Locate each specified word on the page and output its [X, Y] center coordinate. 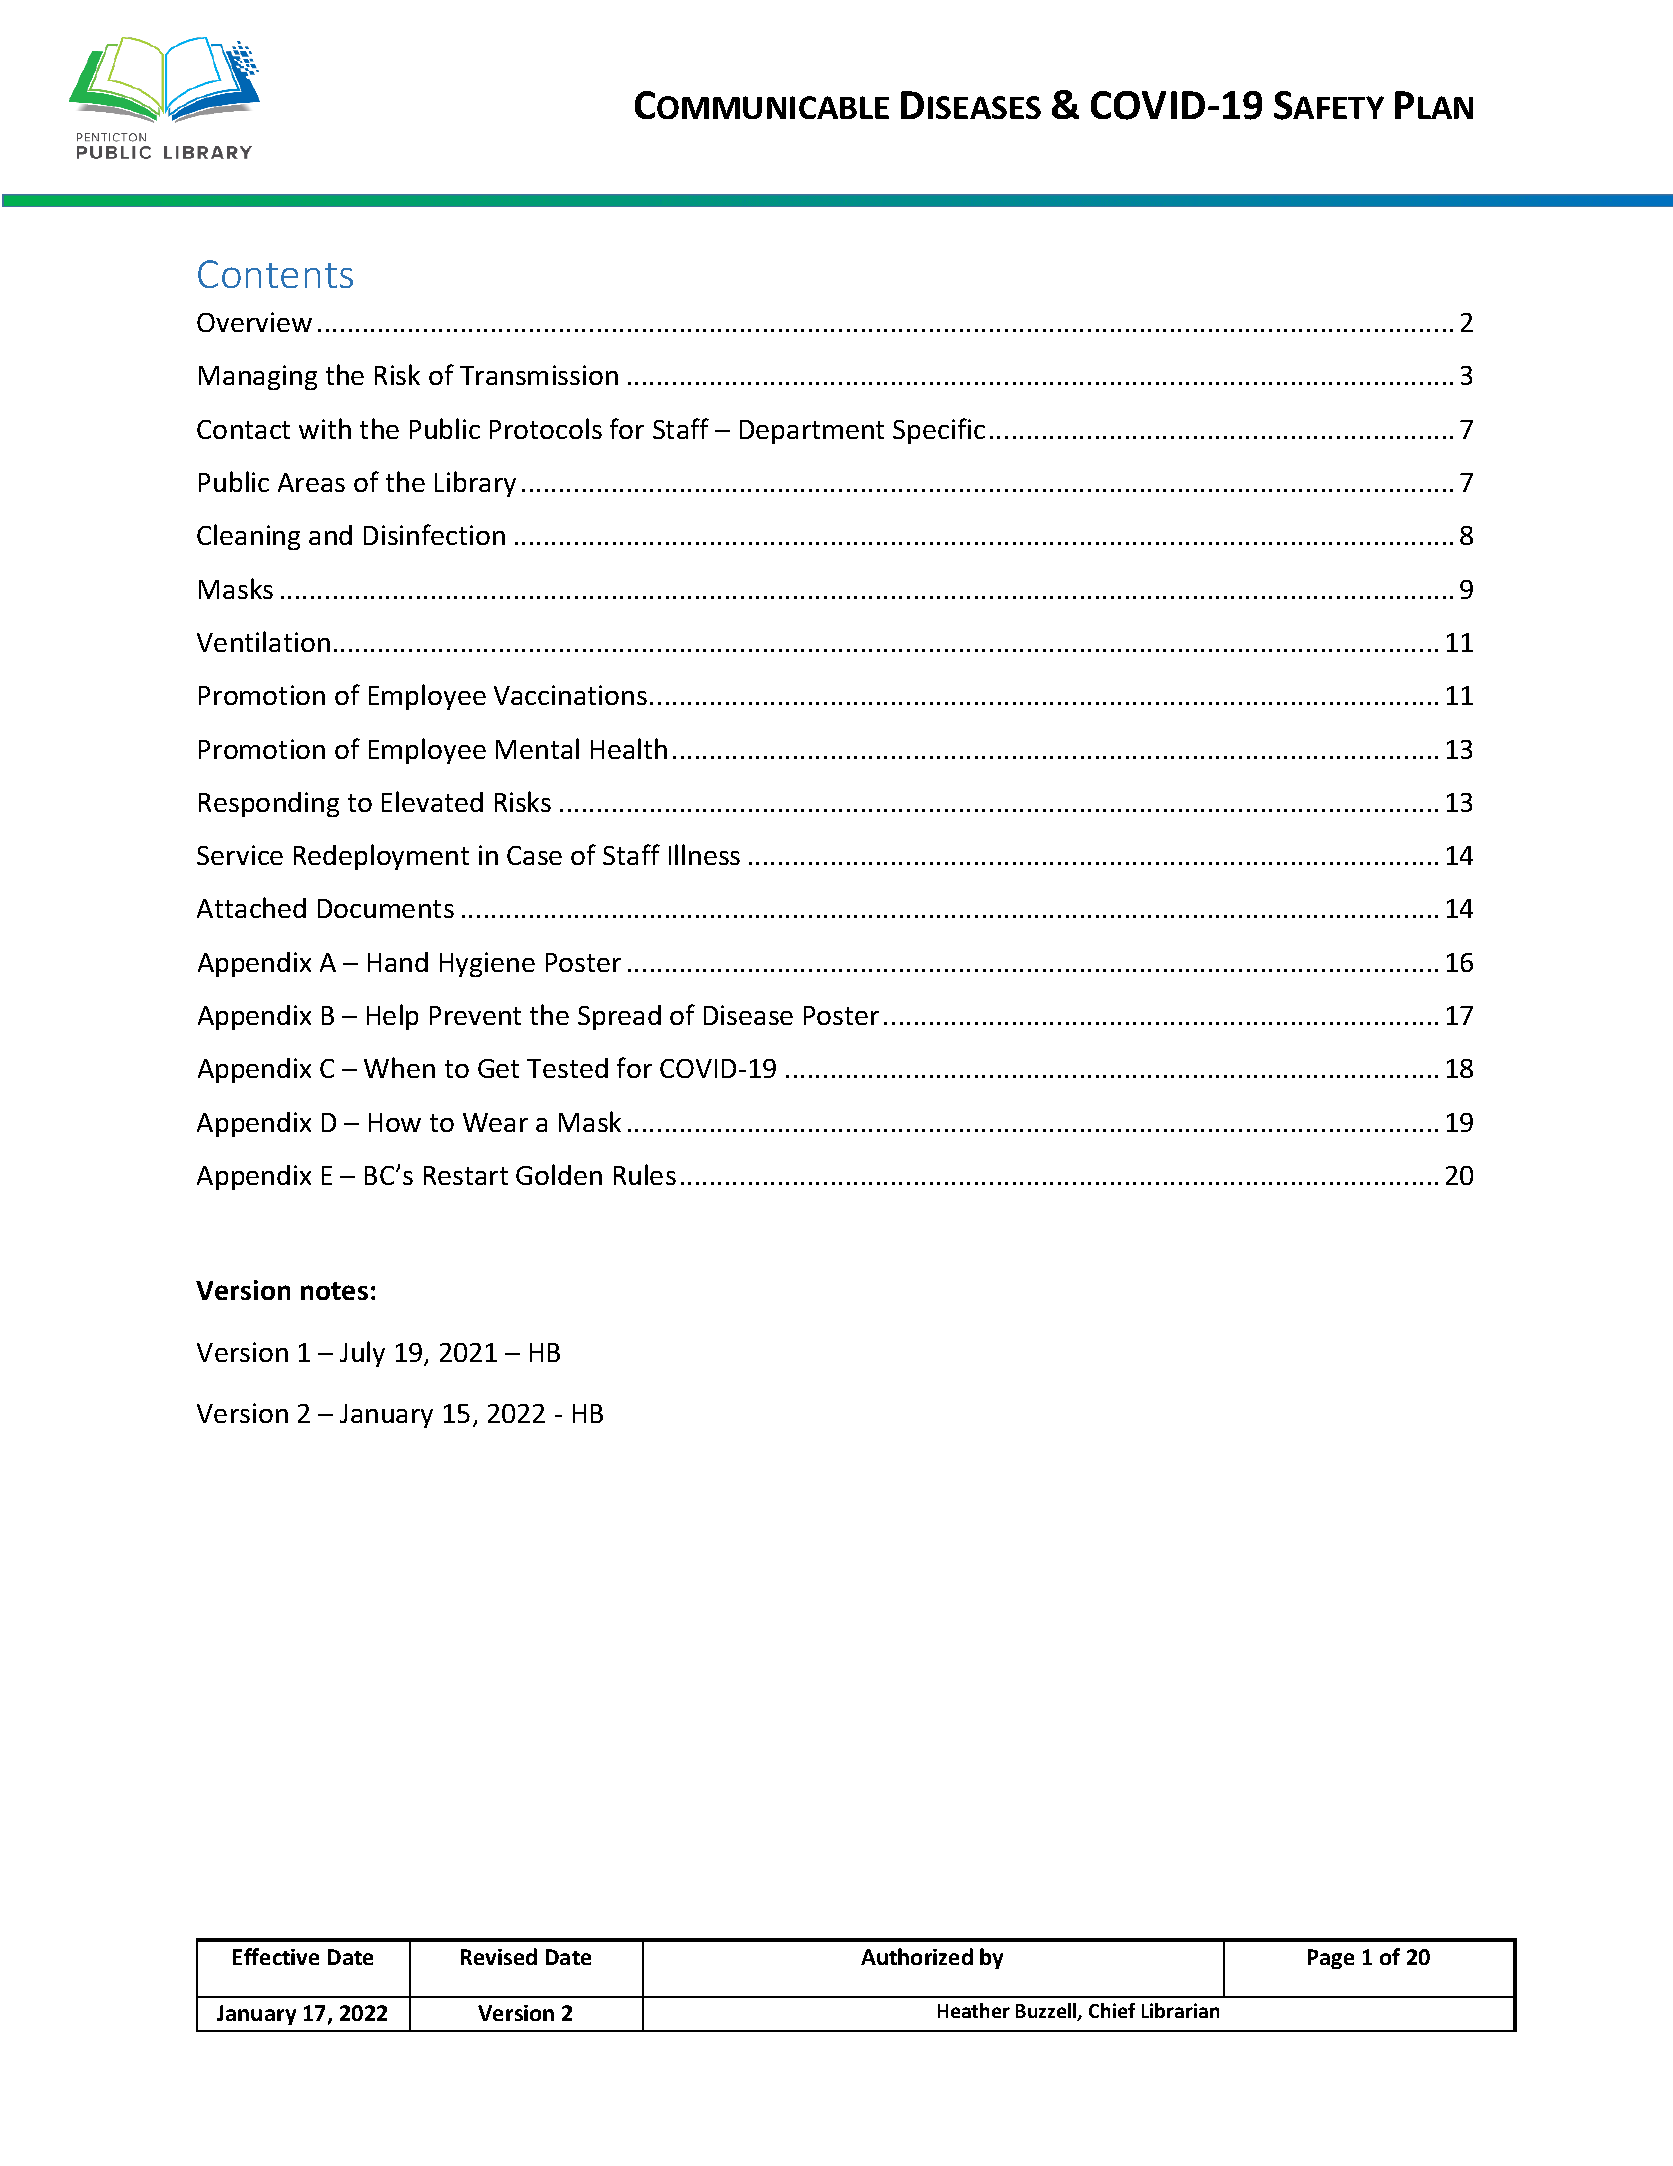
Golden [559, 1174]
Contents [275, 274]
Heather [974, 2010]
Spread [619, 1017]
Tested [567, 1068]
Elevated [432, 801]
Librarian [1180, 2010]
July [362, 1354]
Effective [276, 1956]
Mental [537, 748]
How [395, 1122]
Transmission [539, 375]
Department [812, 432]
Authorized [917, 1956]
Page [1331, 1959]
